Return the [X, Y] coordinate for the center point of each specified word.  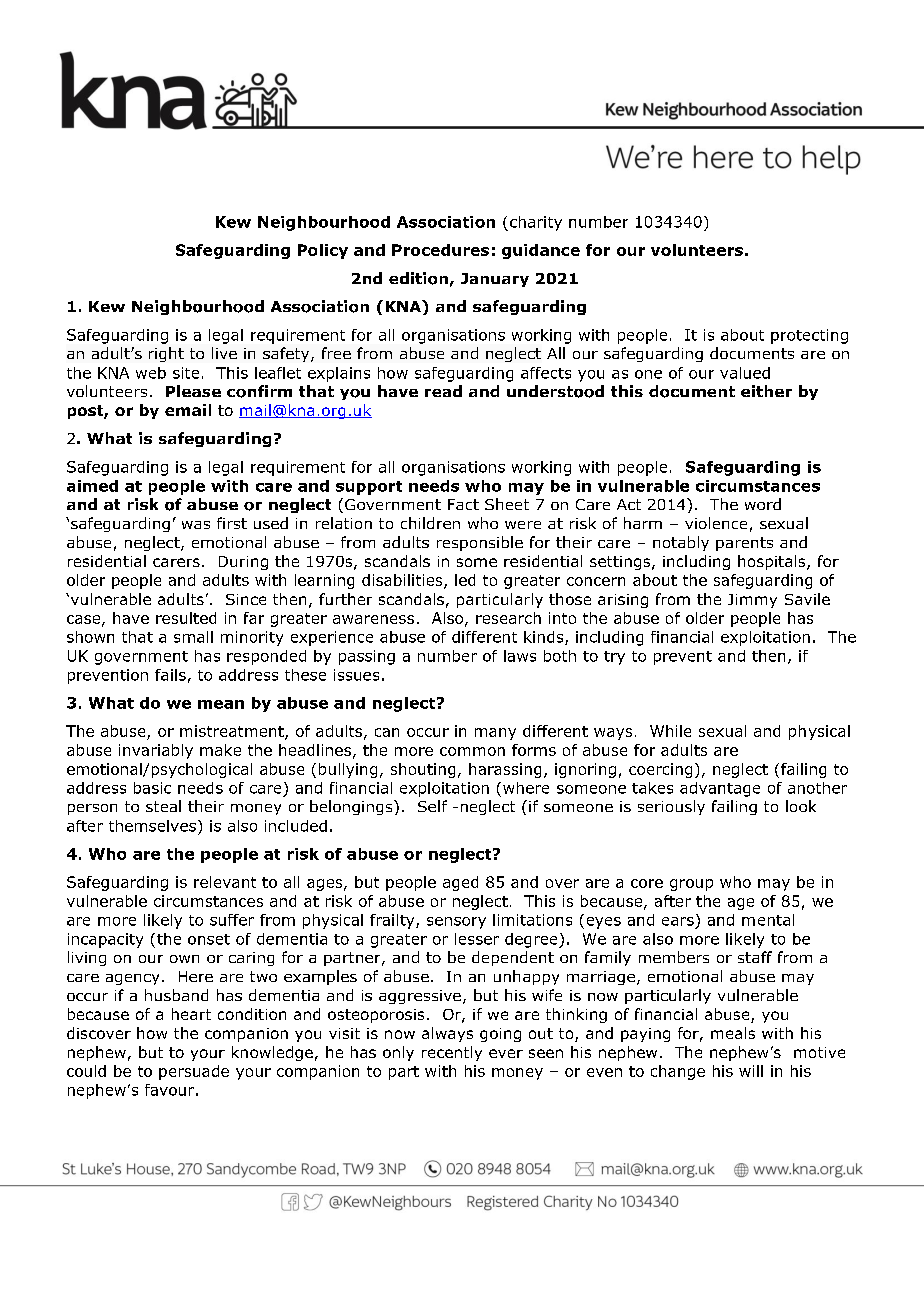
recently [452, 1053]
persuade [194, 1072]
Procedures [440, 250]
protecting [809, 336]
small [193, 637]
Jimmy [752, 601]
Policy [323, 251]
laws [520, 656]
